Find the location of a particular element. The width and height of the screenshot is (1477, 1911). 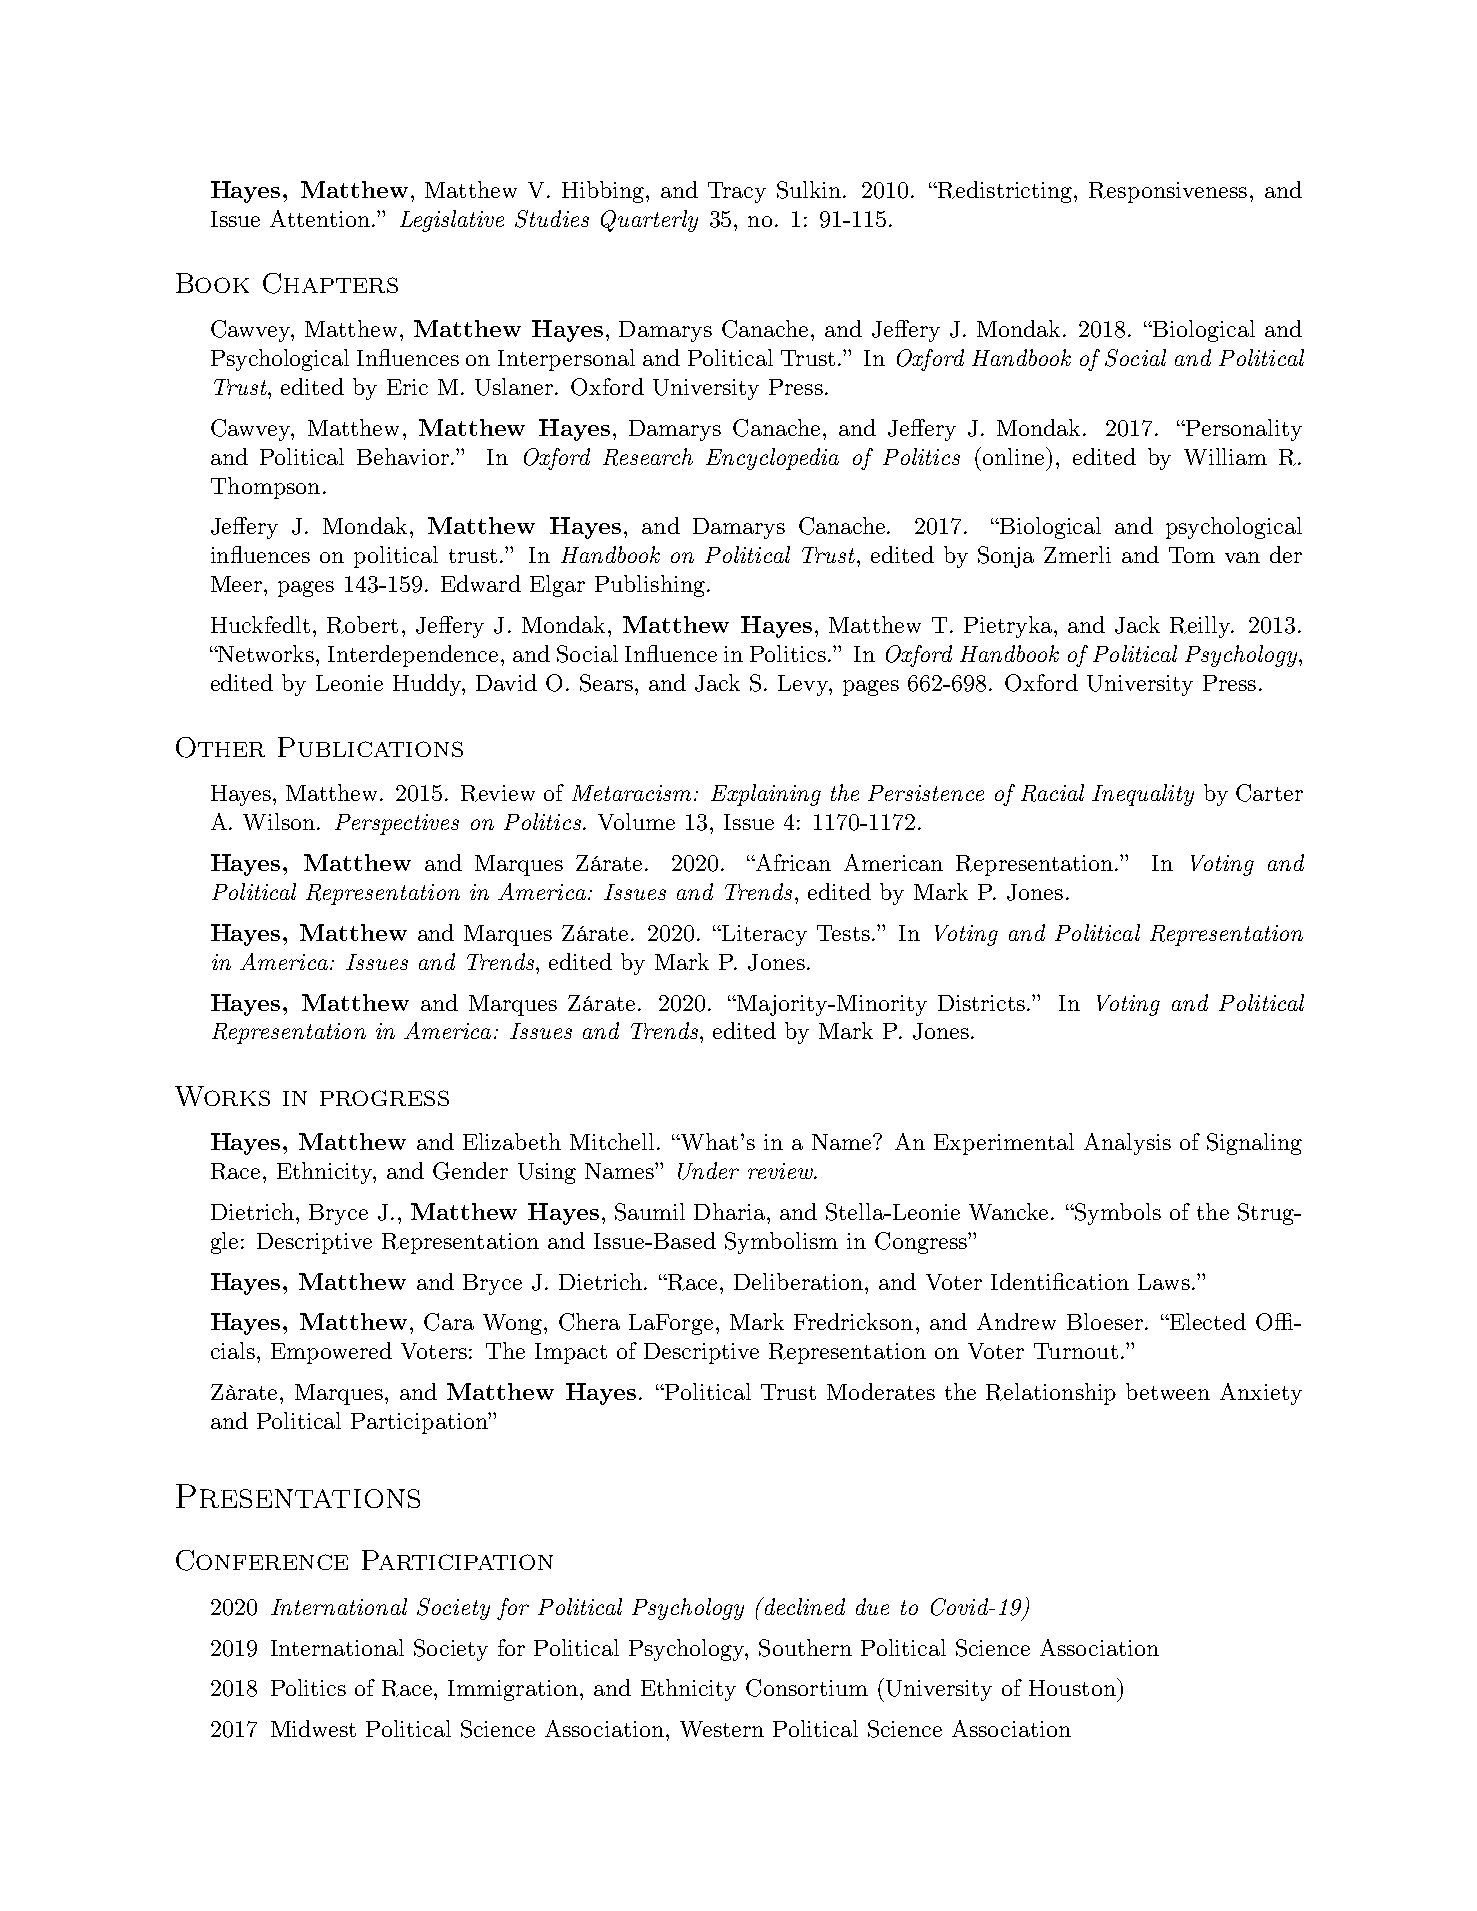

Attention is located at coordinates (320, 218).
